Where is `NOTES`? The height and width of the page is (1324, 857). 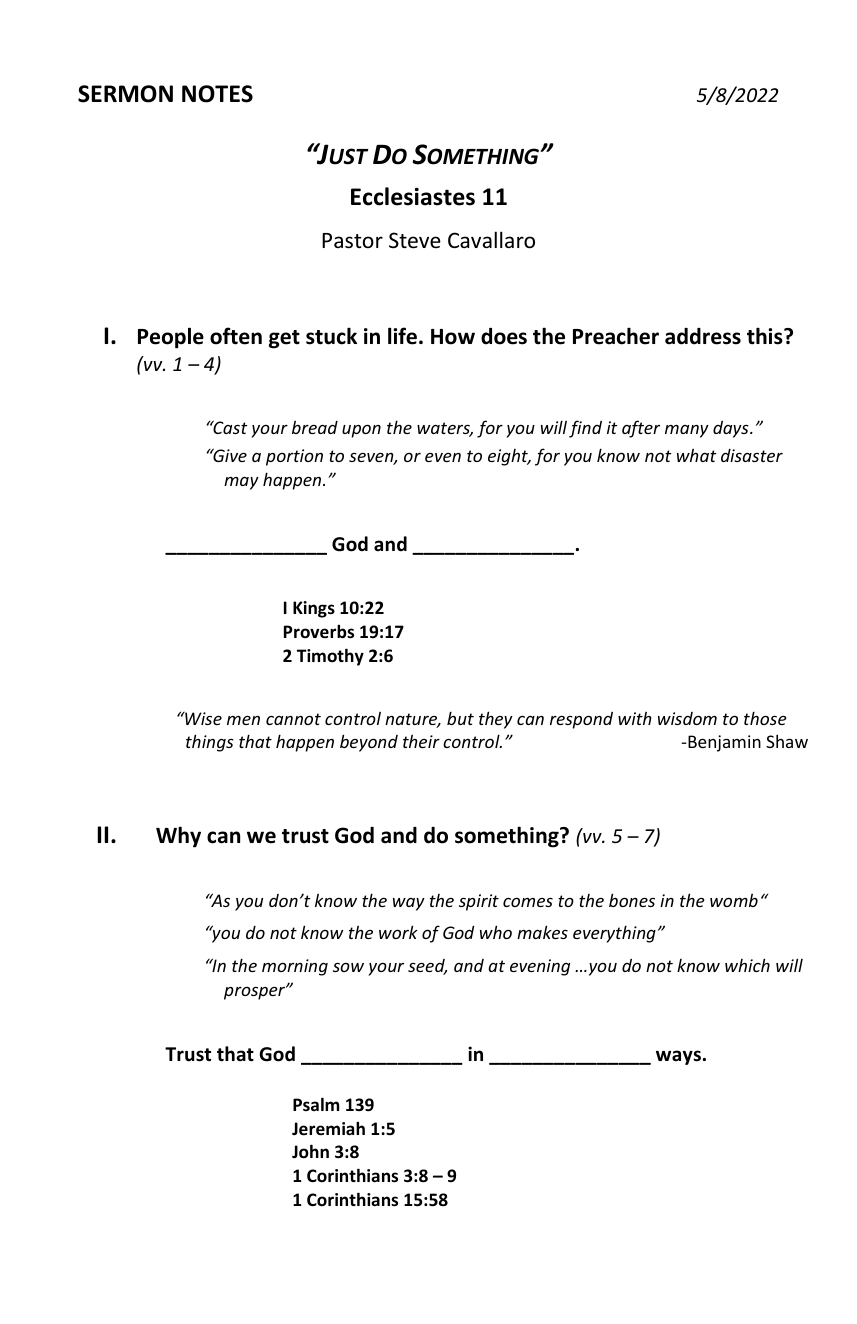
NOTES is located at coordinates (217, 94).
